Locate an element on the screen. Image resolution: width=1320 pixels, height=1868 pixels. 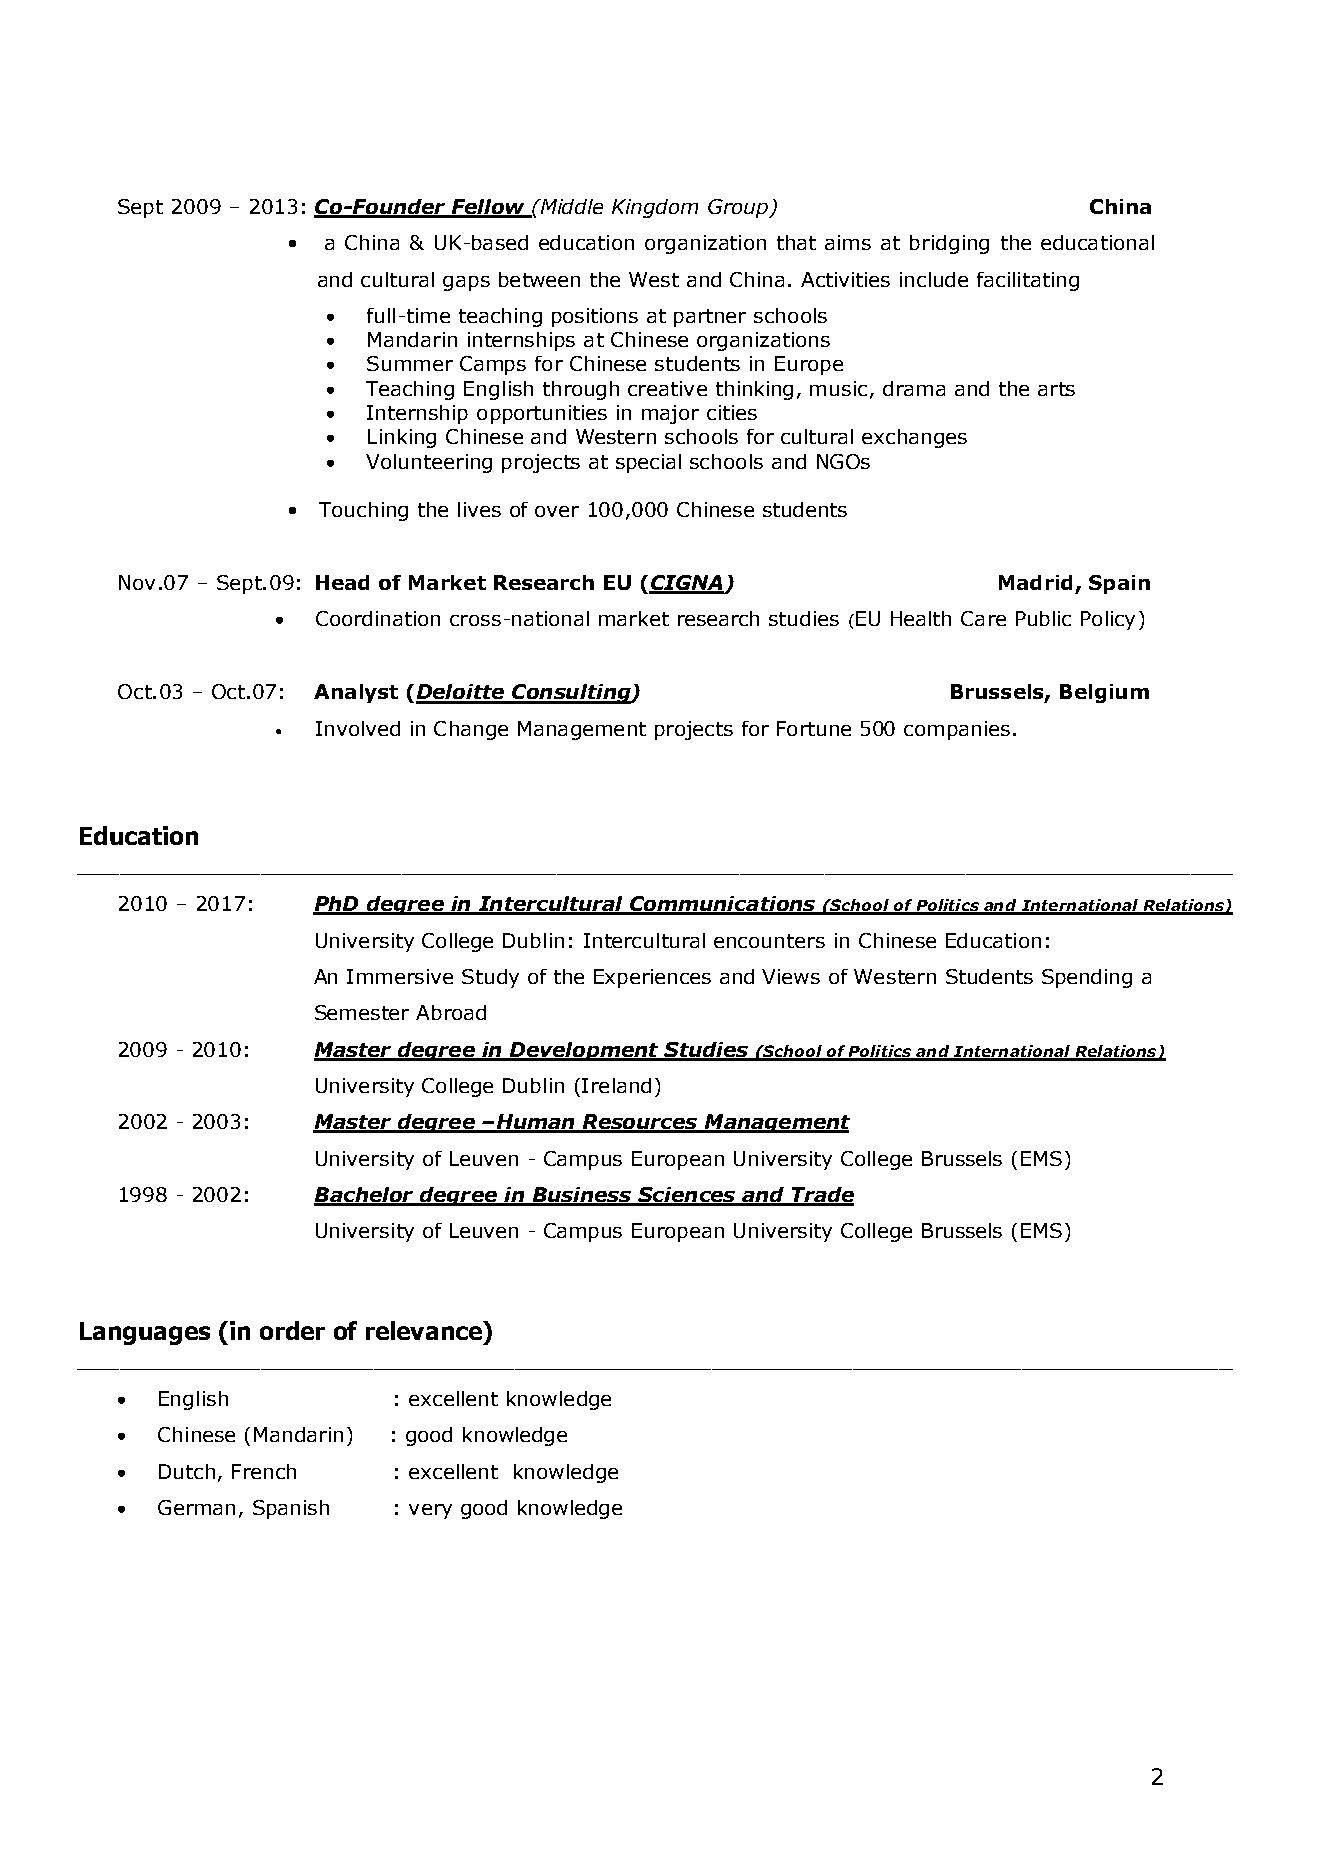
Middle is located at coordinates (571, 206).
